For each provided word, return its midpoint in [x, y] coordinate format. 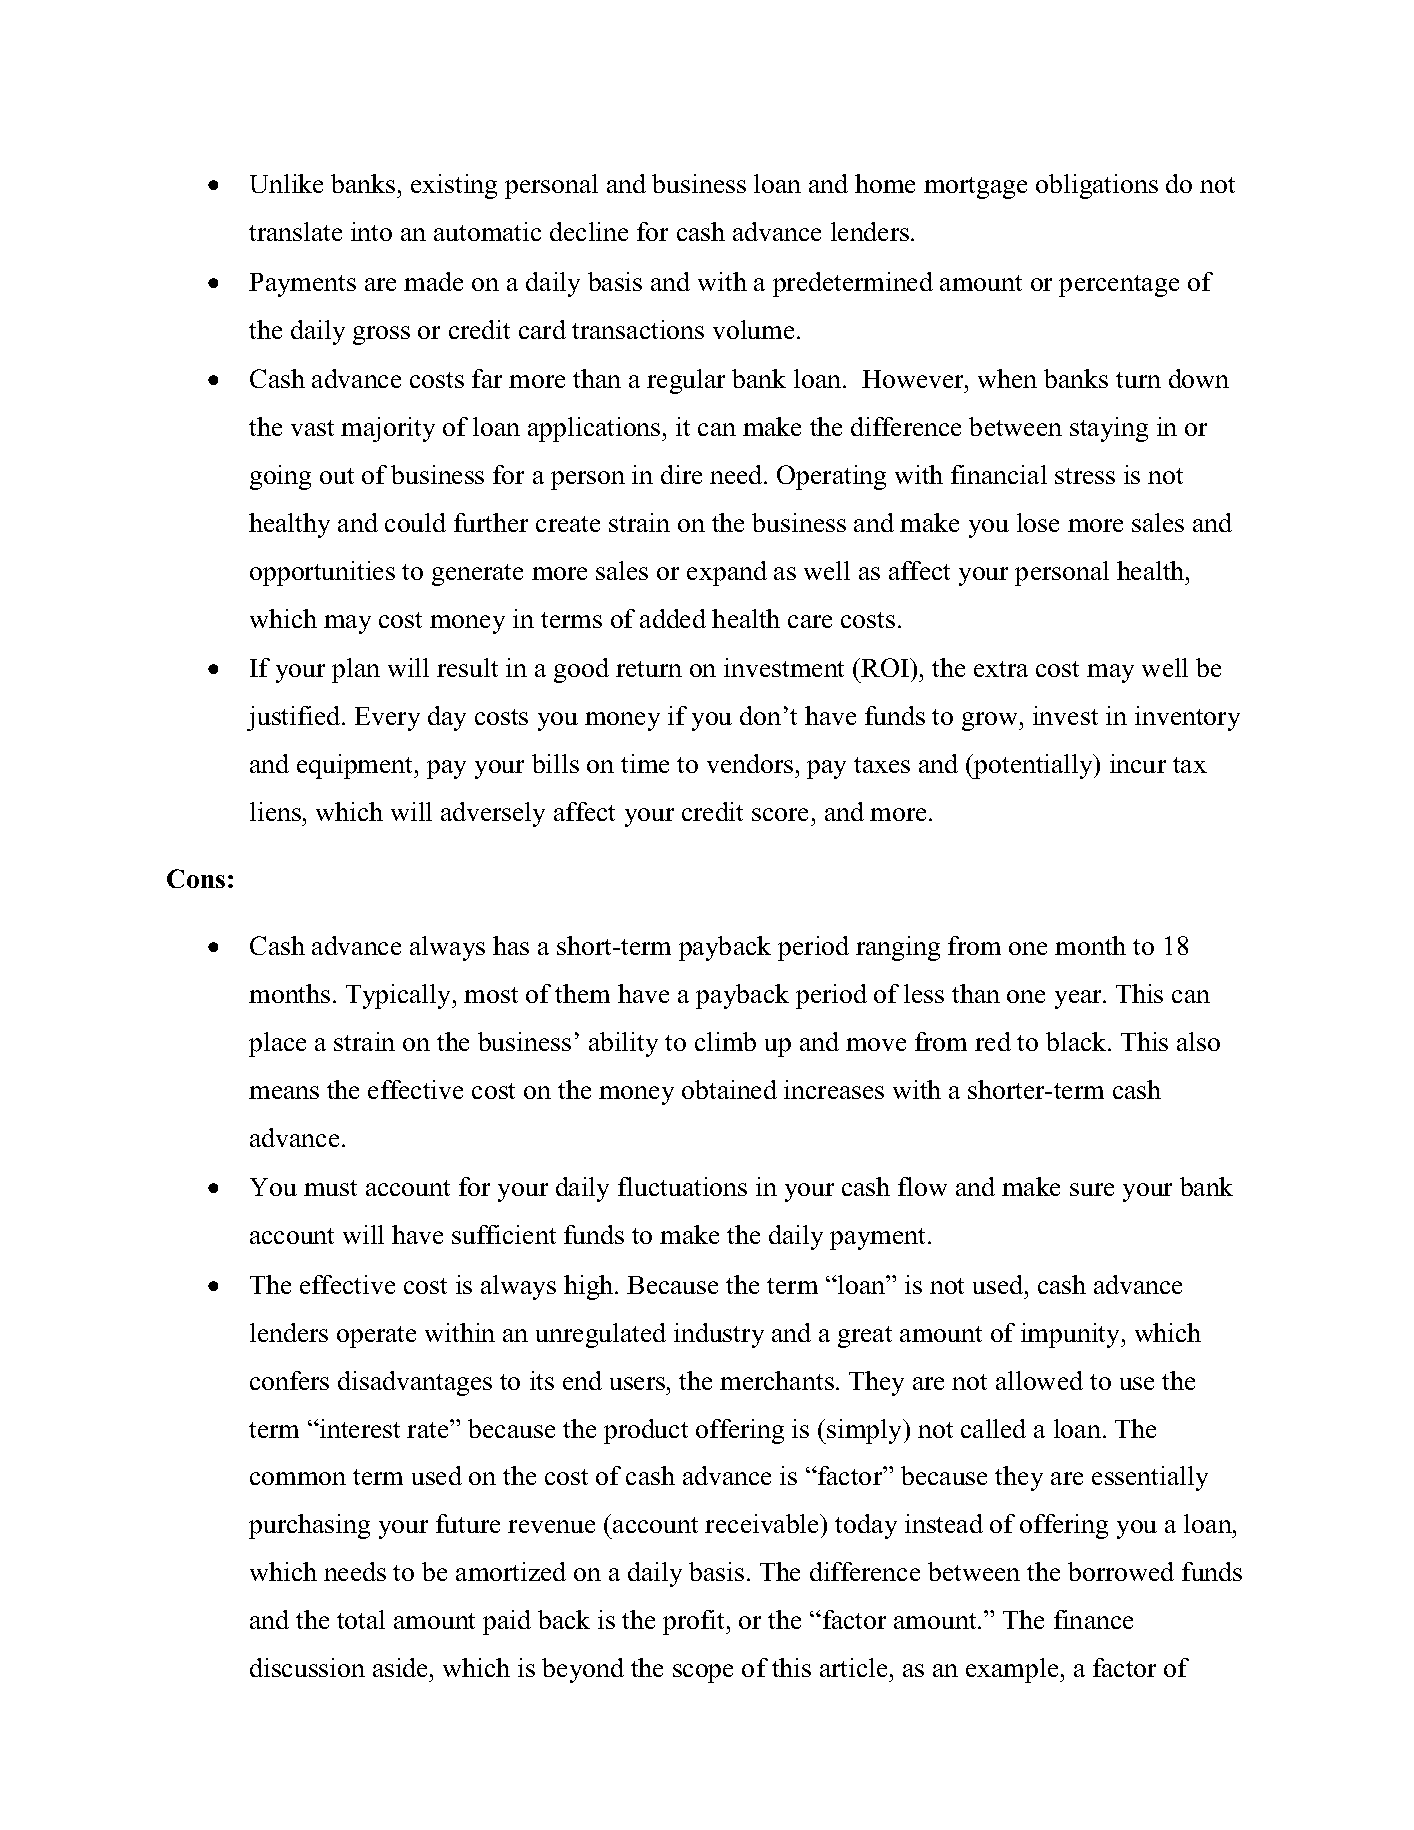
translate [295, 231]
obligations [1097, 186]
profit [695, 1622]
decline [589, 231]
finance [1093, 1619]
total [361, 1619]
